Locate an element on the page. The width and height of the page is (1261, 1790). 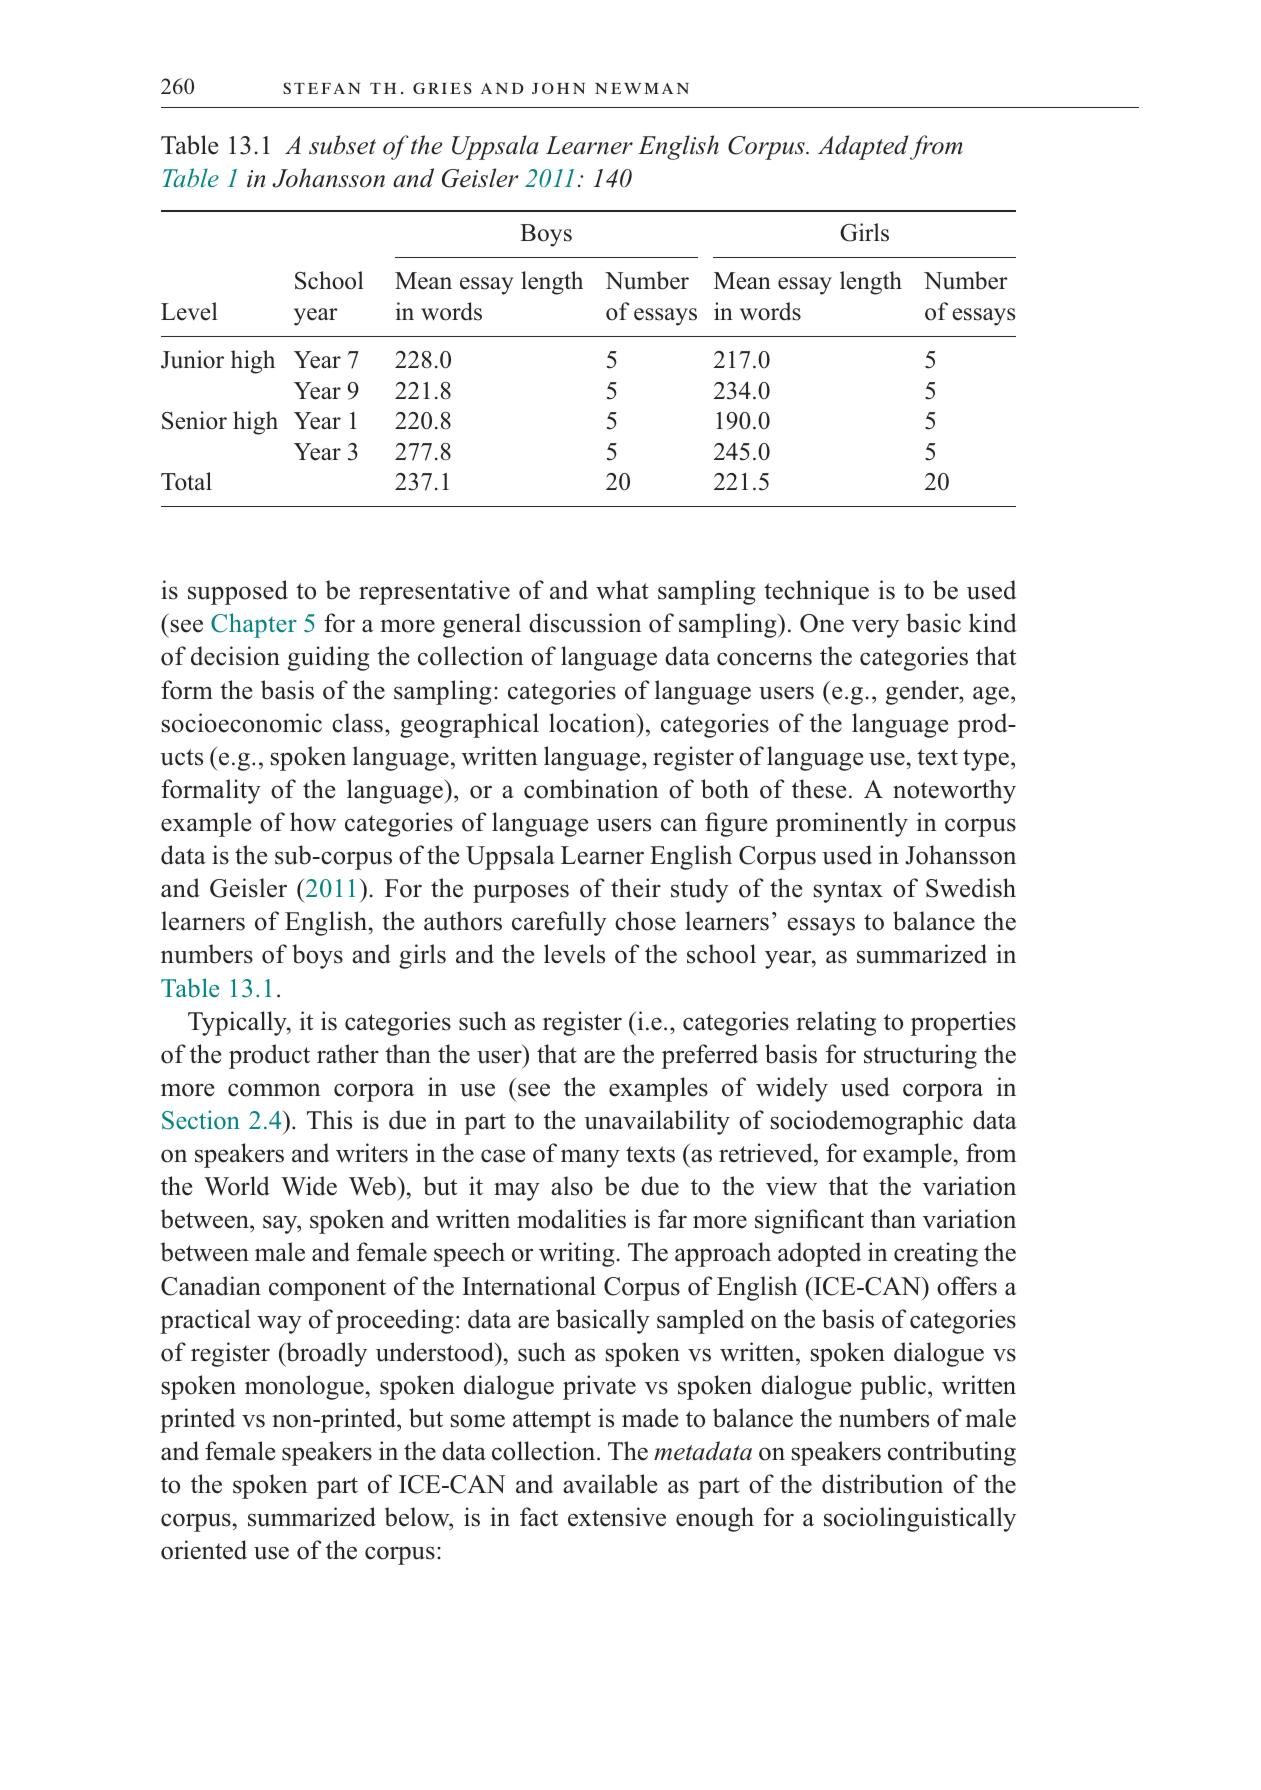
subset is located at coordinates (342, 145).
